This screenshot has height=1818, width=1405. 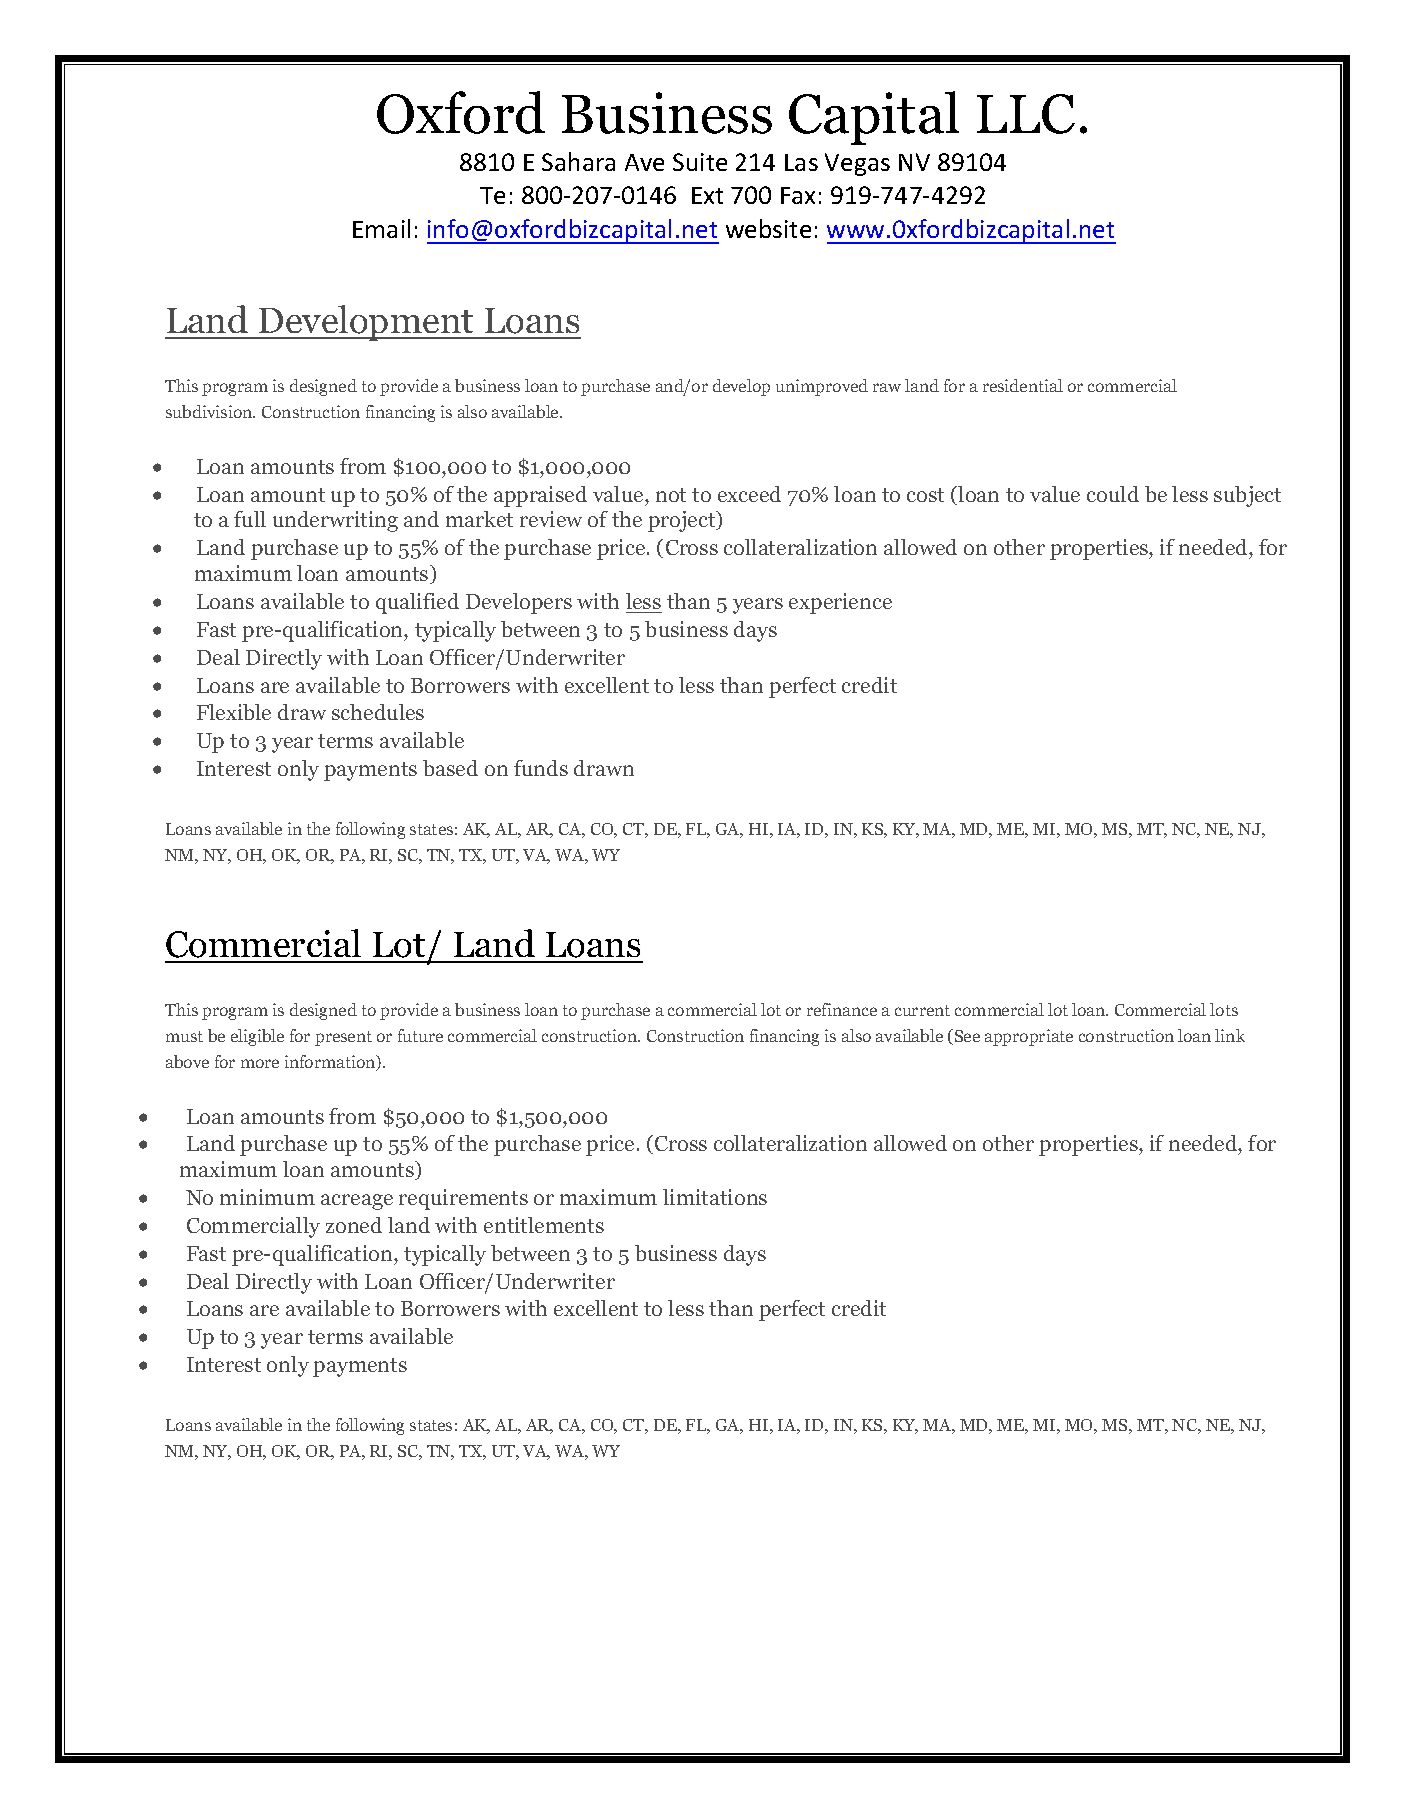 I want to click on residential, so click(x=1023, y=385).
